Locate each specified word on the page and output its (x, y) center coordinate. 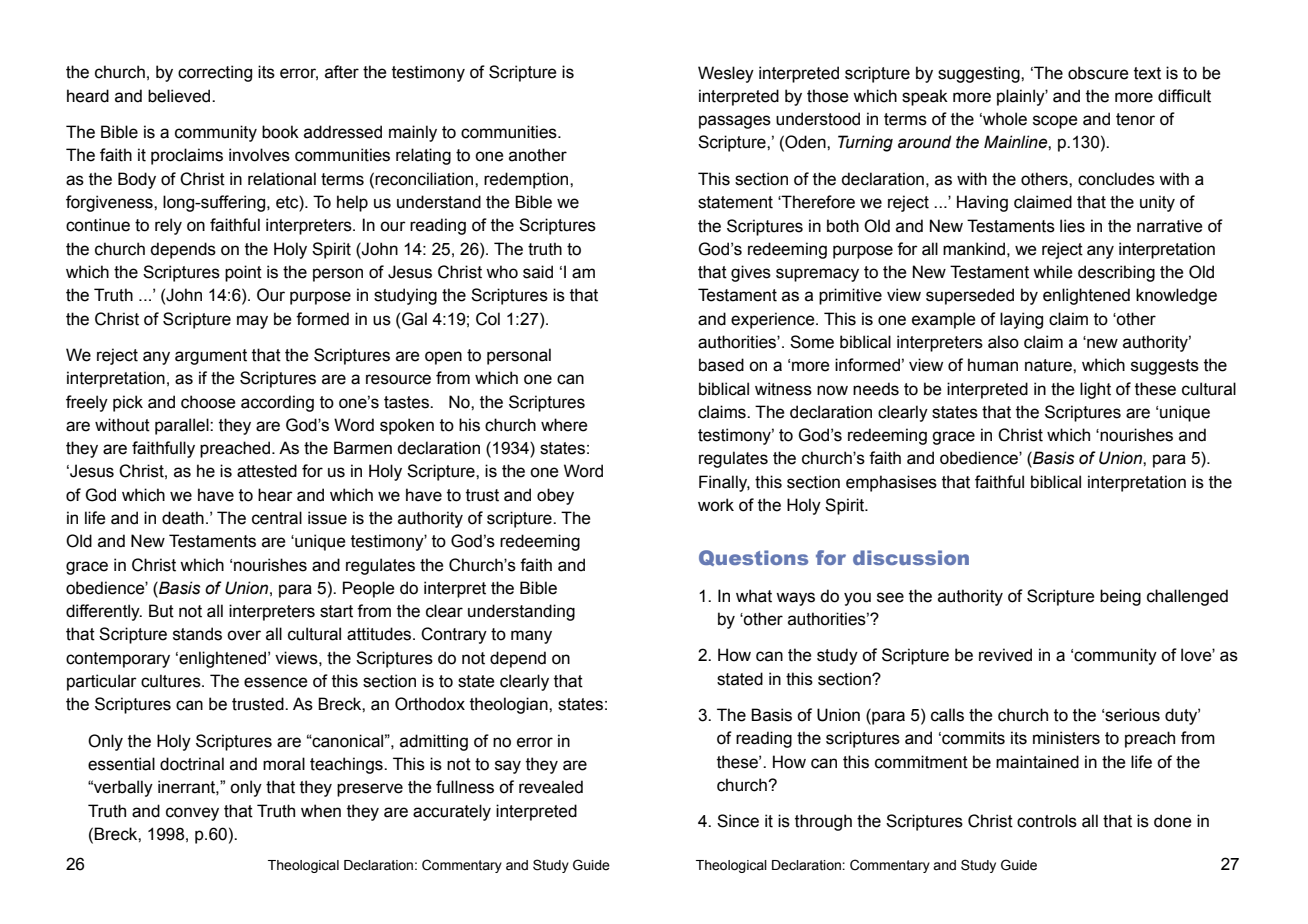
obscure (1098, 73)
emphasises (891, 483)
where (564, 425)
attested (267, 471)
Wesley (726, 74)
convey (192, 814)
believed (180, 96)
